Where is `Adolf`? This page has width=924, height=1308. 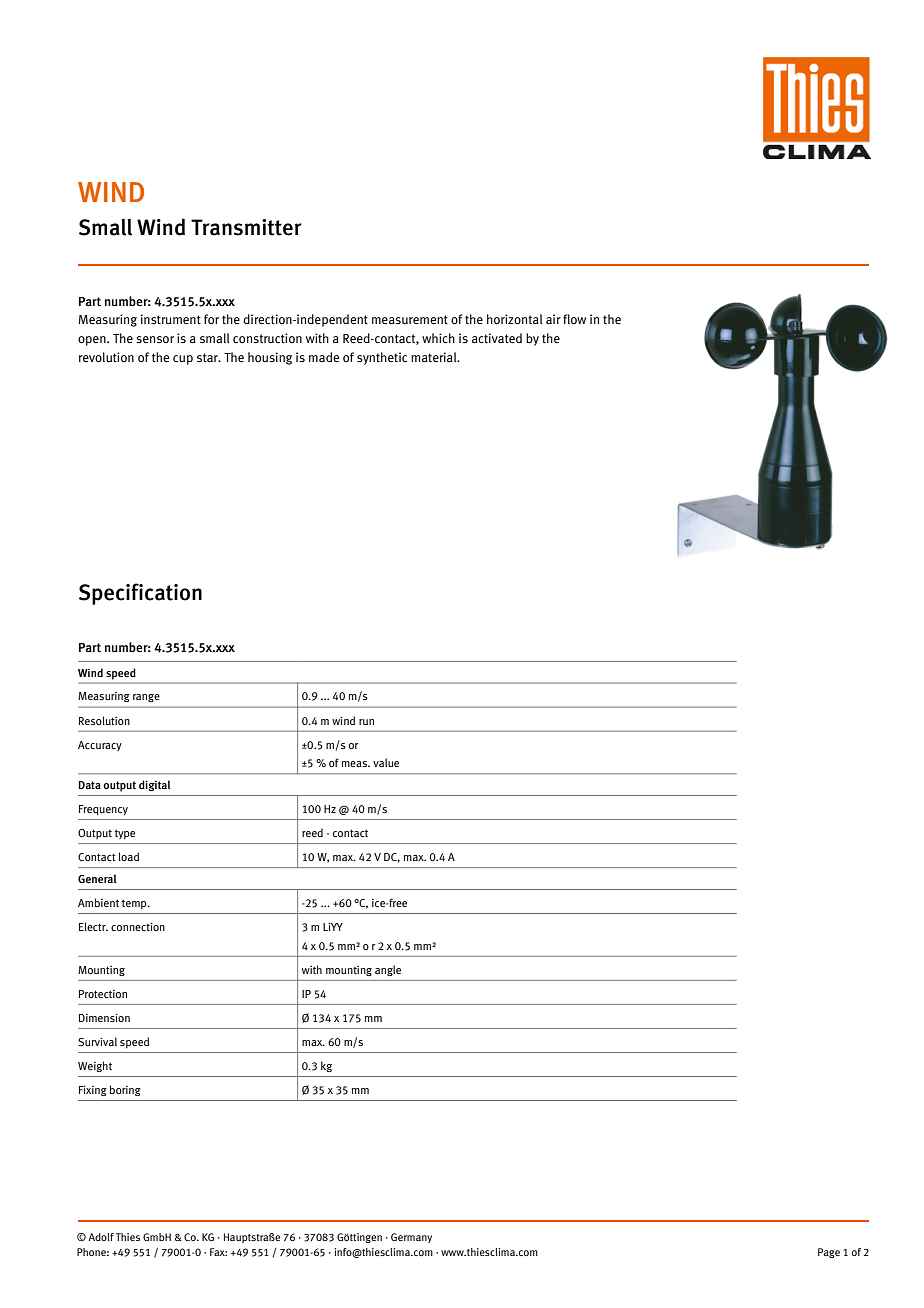
Adolf is located at coordinates (101, 1237).
